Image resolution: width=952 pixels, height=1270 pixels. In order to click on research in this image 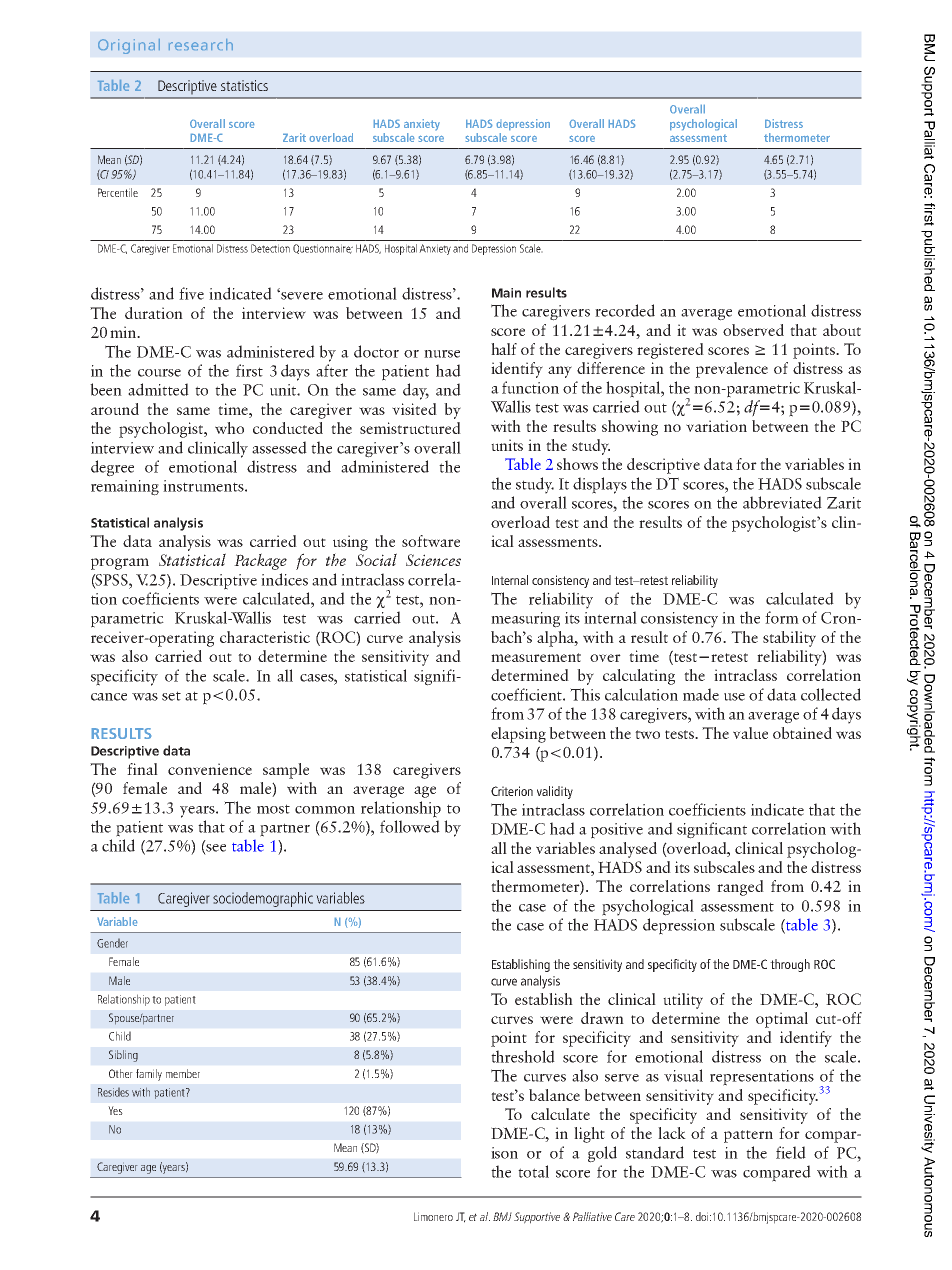, I will do `click(201, 44)`.
